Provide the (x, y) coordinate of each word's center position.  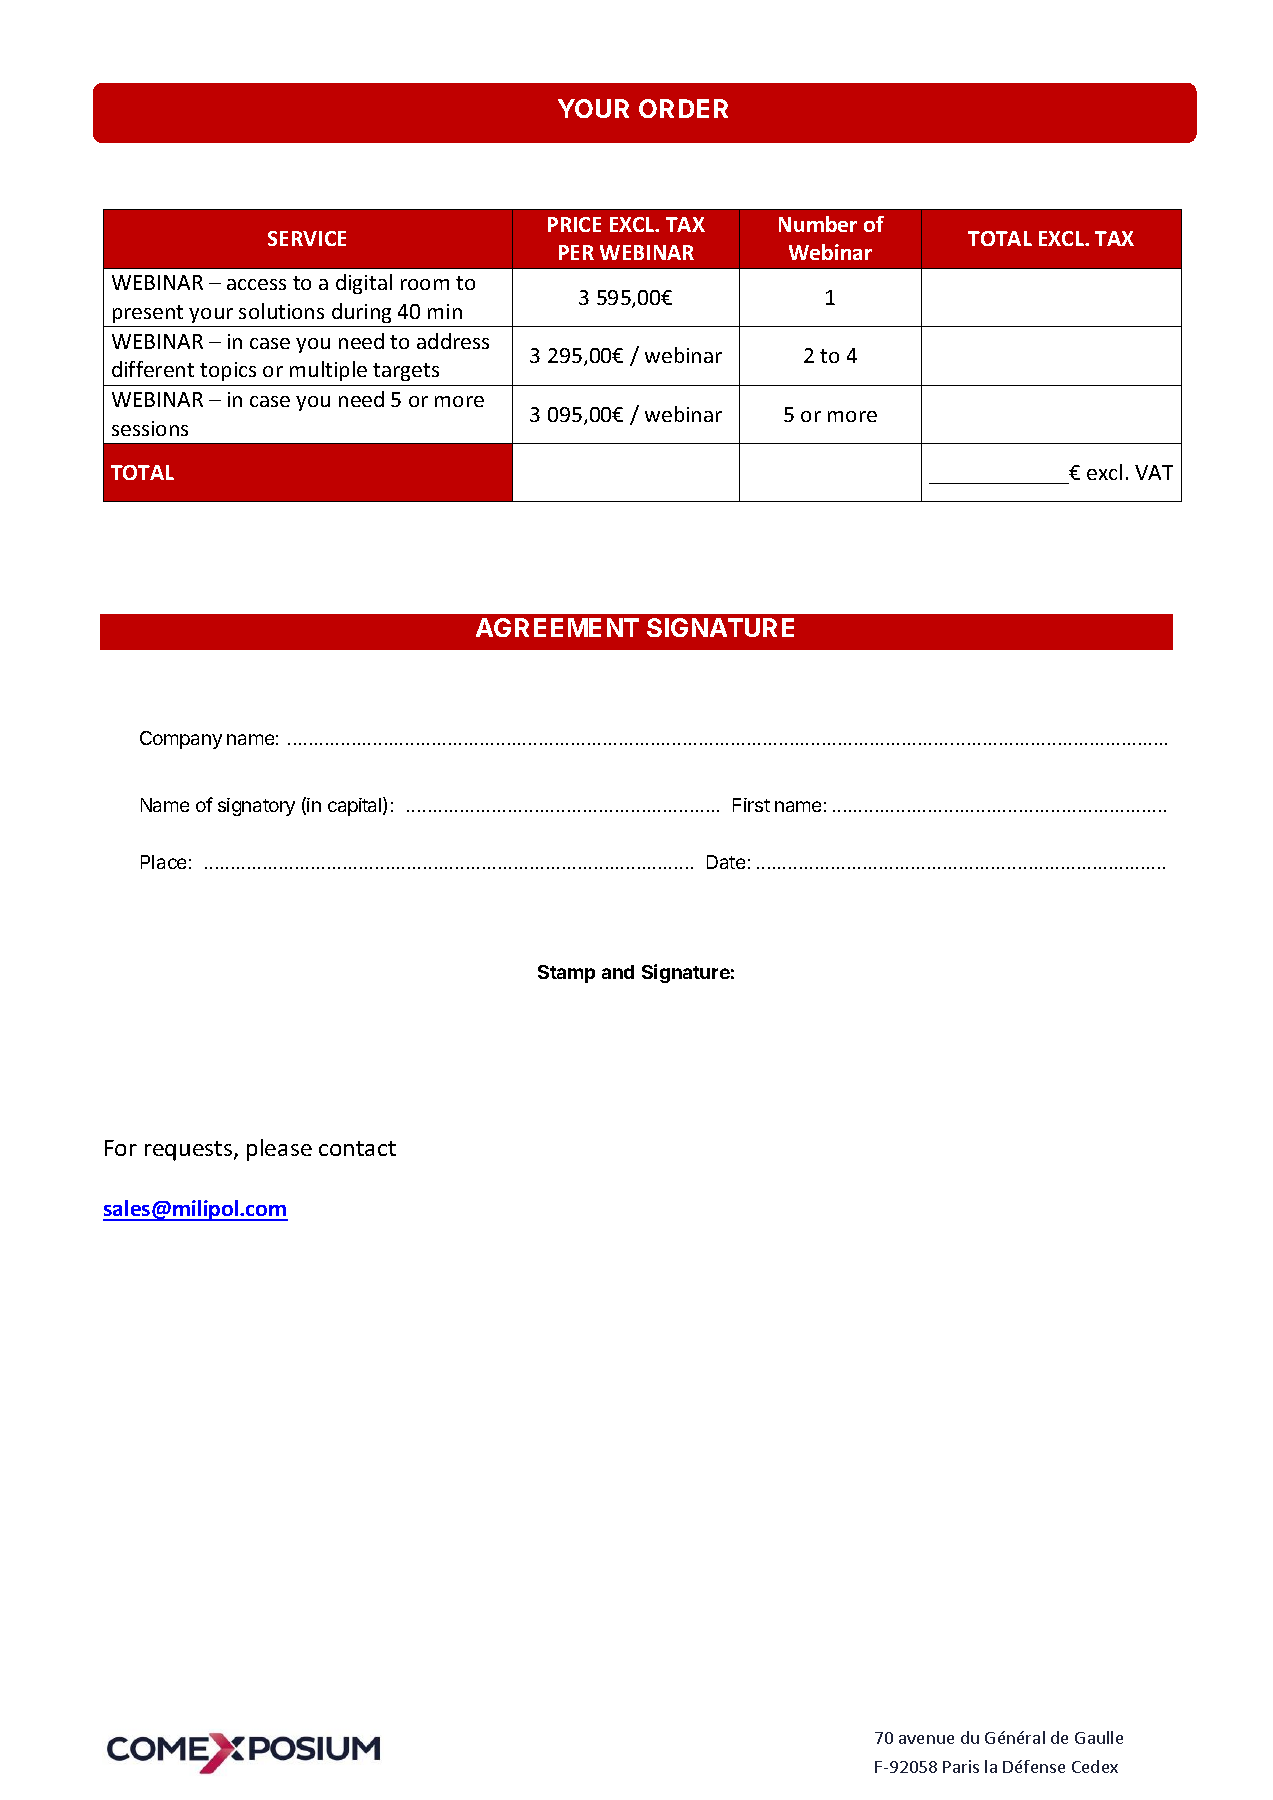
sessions (150, 428)
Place (163, 862)
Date (726, 862)
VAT (1154, 472)
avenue (926, 1739)
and (618, 972)
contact (357, 1148)
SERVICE (307, 238)
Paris (961, 1766)
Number (818, 224)
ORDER (683, 108)
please (279, 1150)
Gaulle (1099, 1737)
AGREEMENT (557, 627)
